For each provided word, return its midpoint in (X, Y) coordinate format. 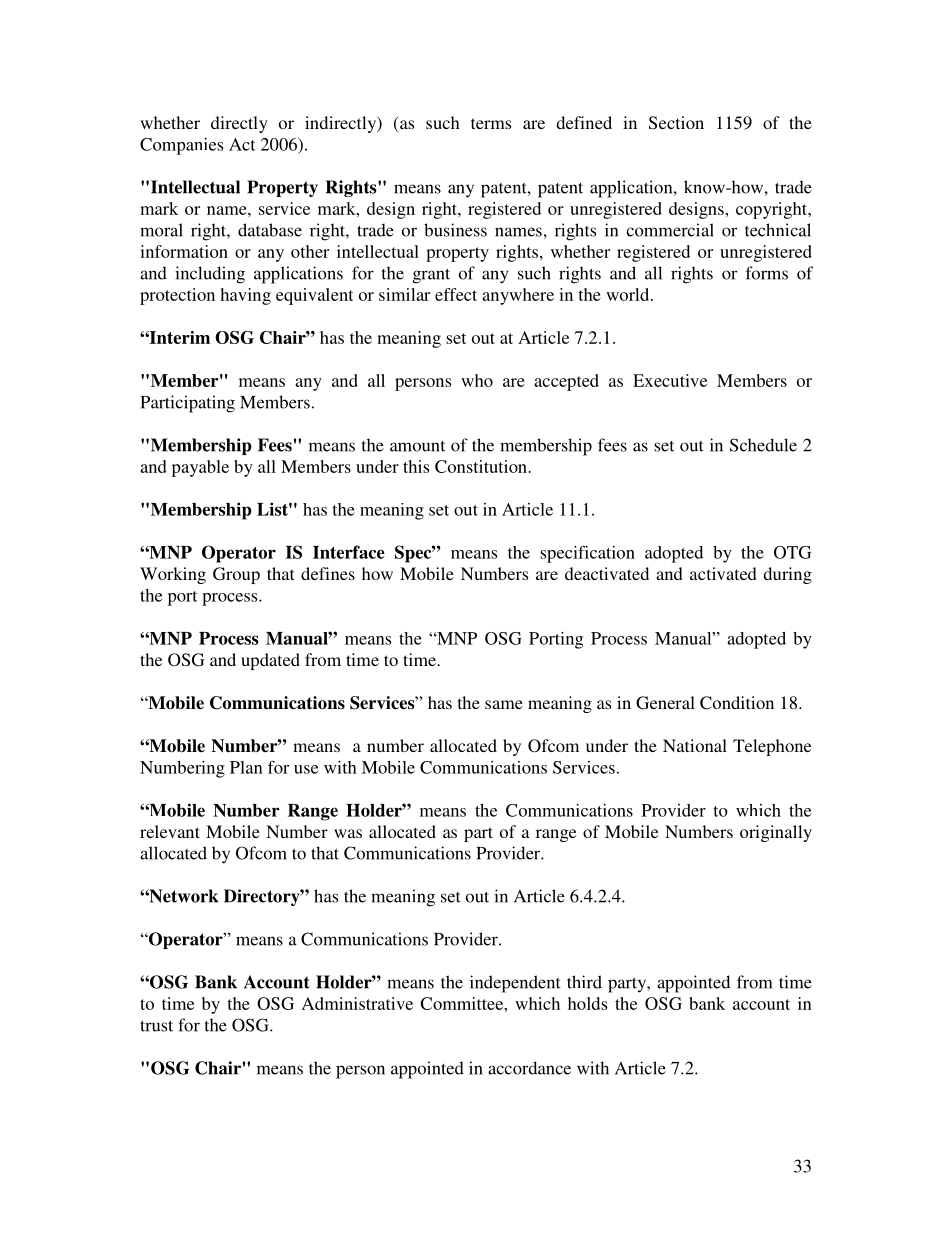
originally (776, 833)
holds (587, 1003)
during (787, 575)
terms (491, 123)
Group (236, 575)
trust (156, 1026)
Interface (349, 552)
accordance (529, 1068)
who (477, 380)
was (348, 833)
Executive (670, 380)
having (245, 296)
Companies (181, 146)
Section (676, 123)
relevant (170, 831)
